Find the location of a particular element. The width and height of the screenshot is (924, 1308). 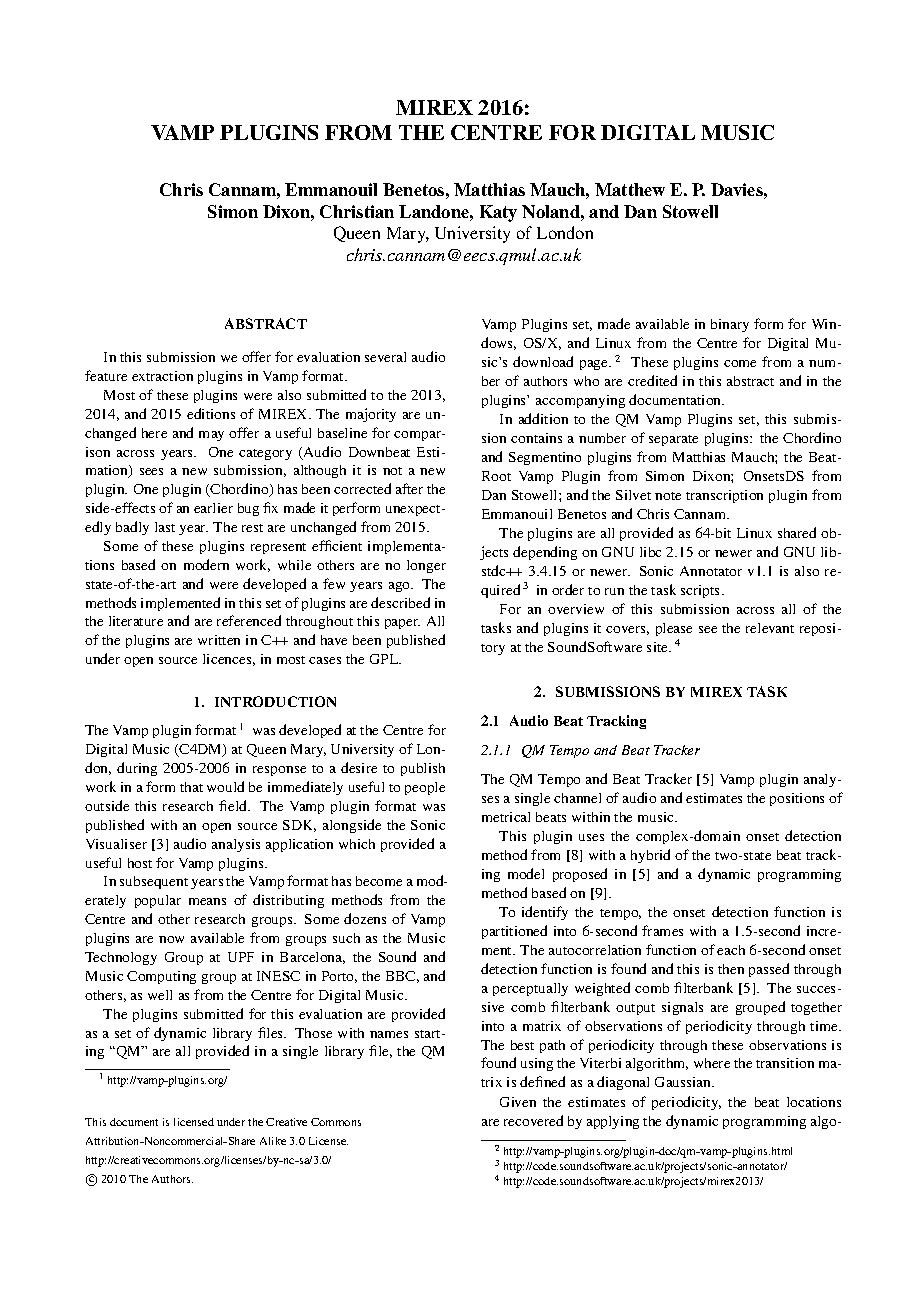

addition is located at coordinates (543, 418).
